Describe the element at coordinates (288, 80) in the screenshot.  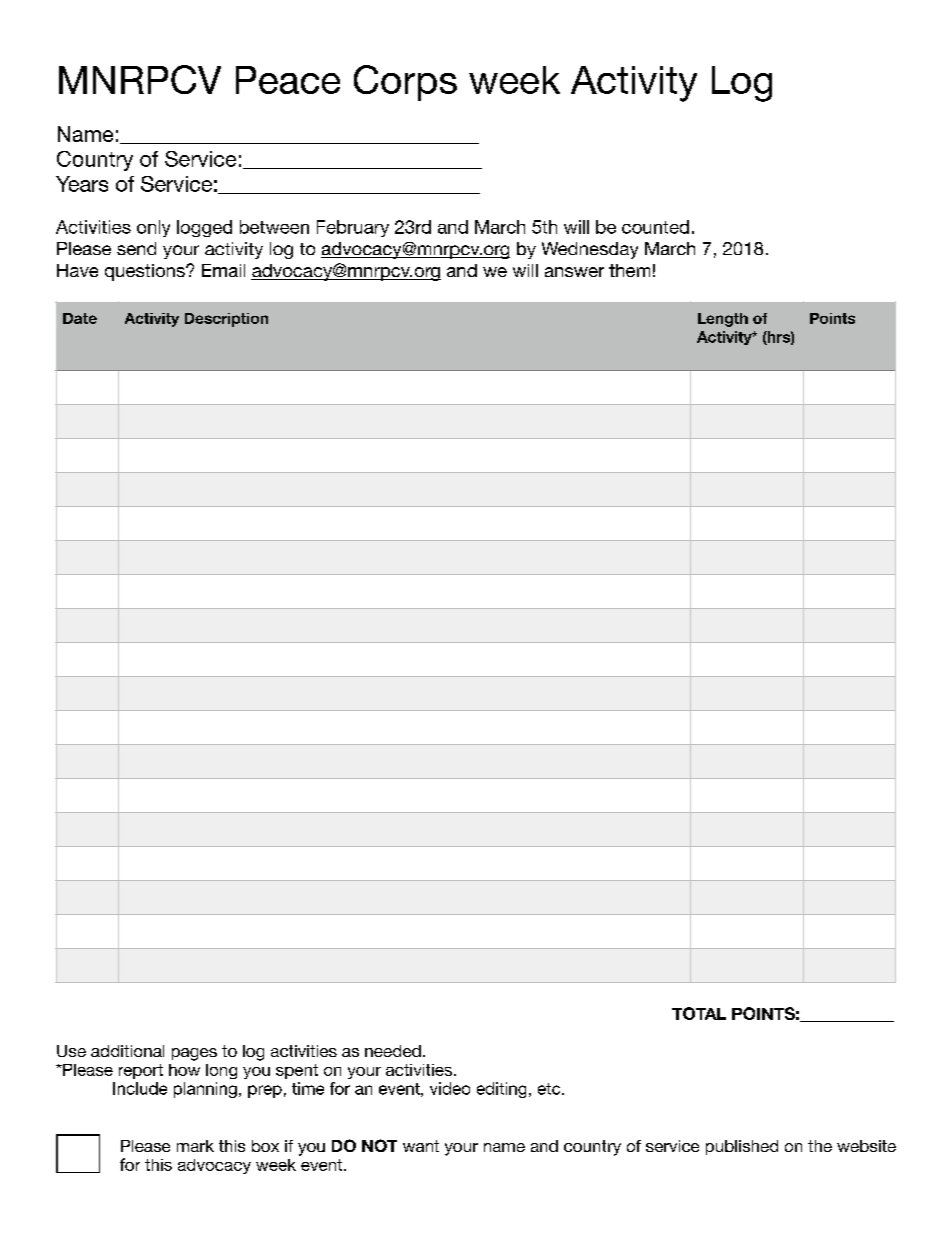
I see `Peace` at that location.
